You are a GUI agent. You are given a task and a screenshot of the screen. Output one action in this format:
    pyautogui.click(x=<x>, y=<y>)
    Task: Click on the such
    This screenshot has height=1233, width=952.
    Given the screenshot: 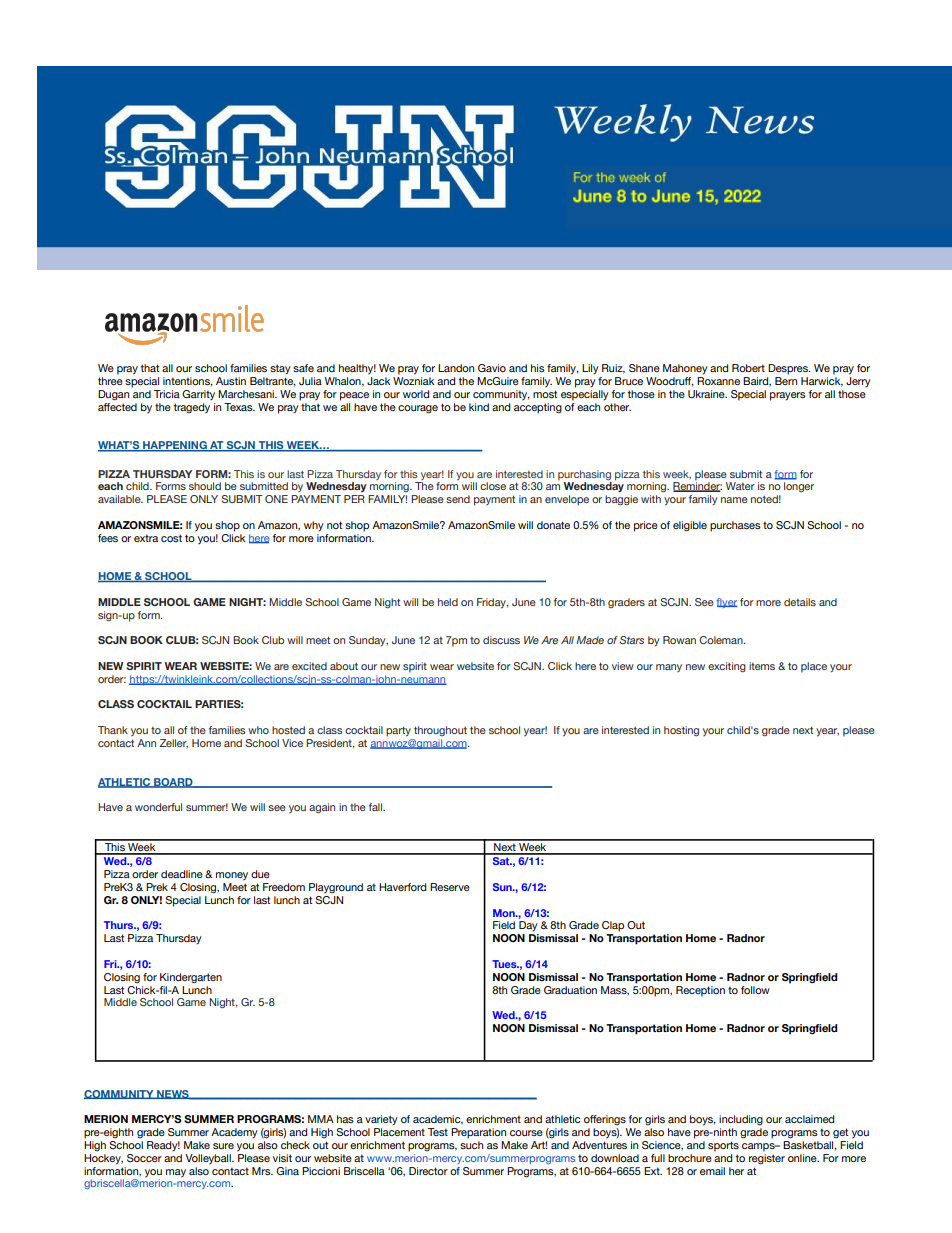 What is the action you would take?
    pyautogui.click(x=471, y=1145)
